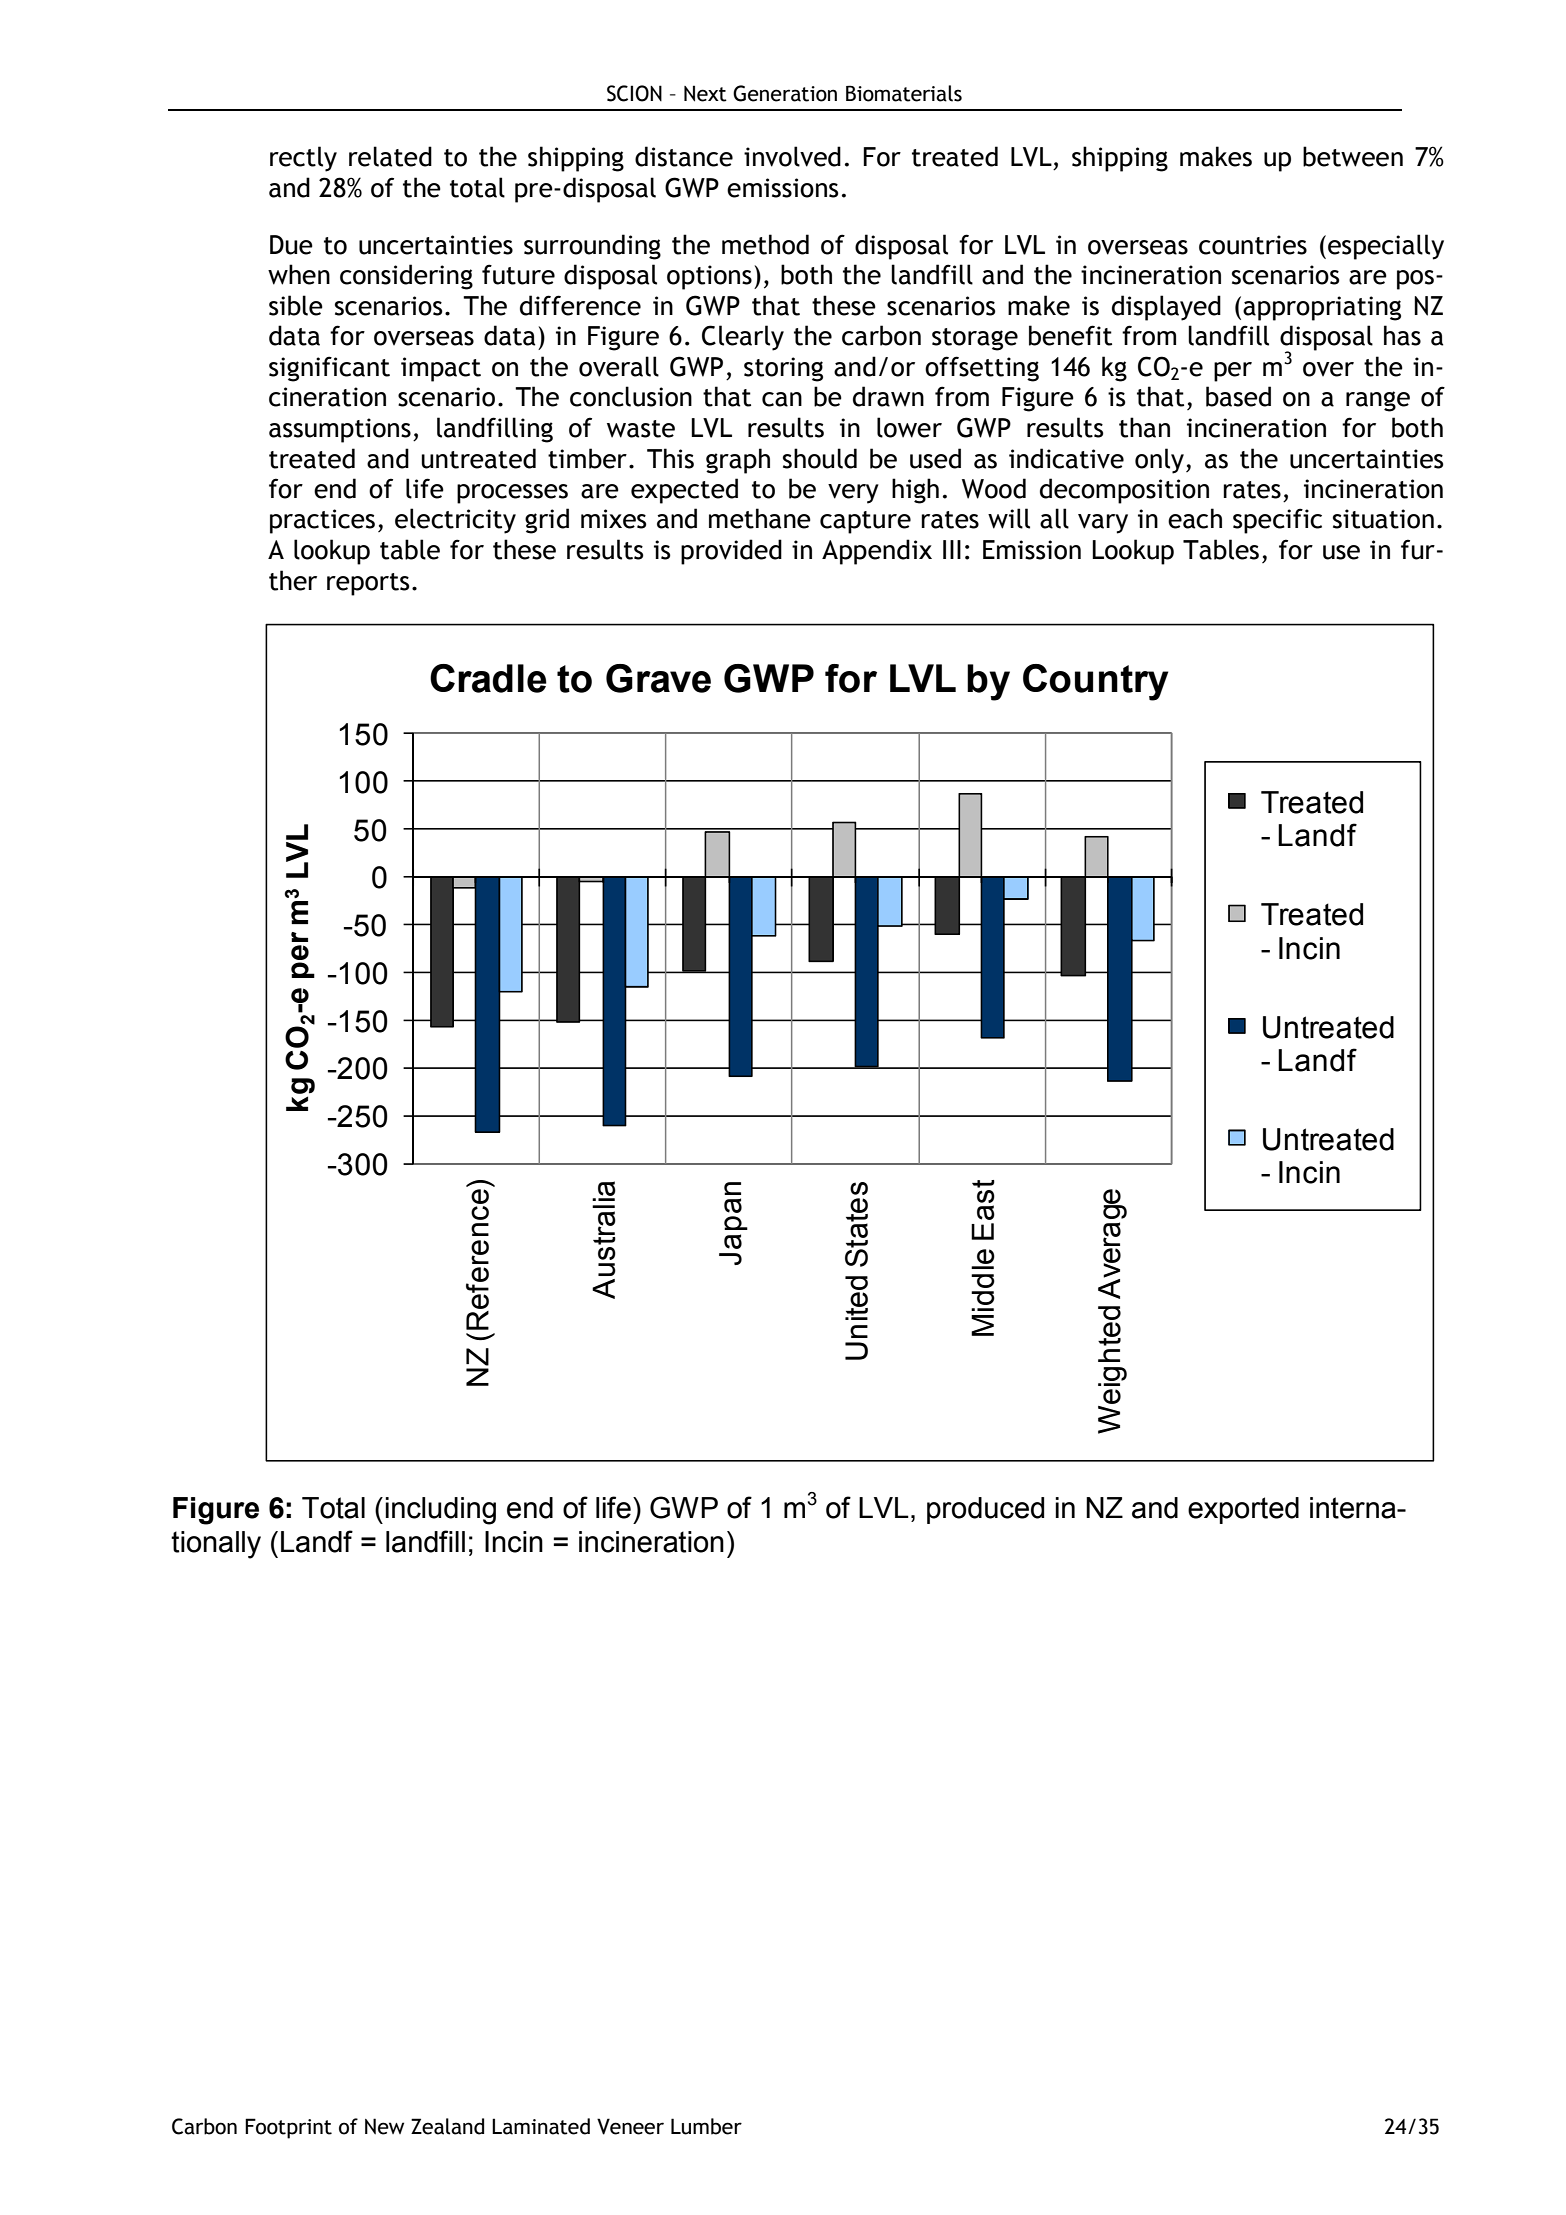  I want to click on Appendix, so click(877, 552).
